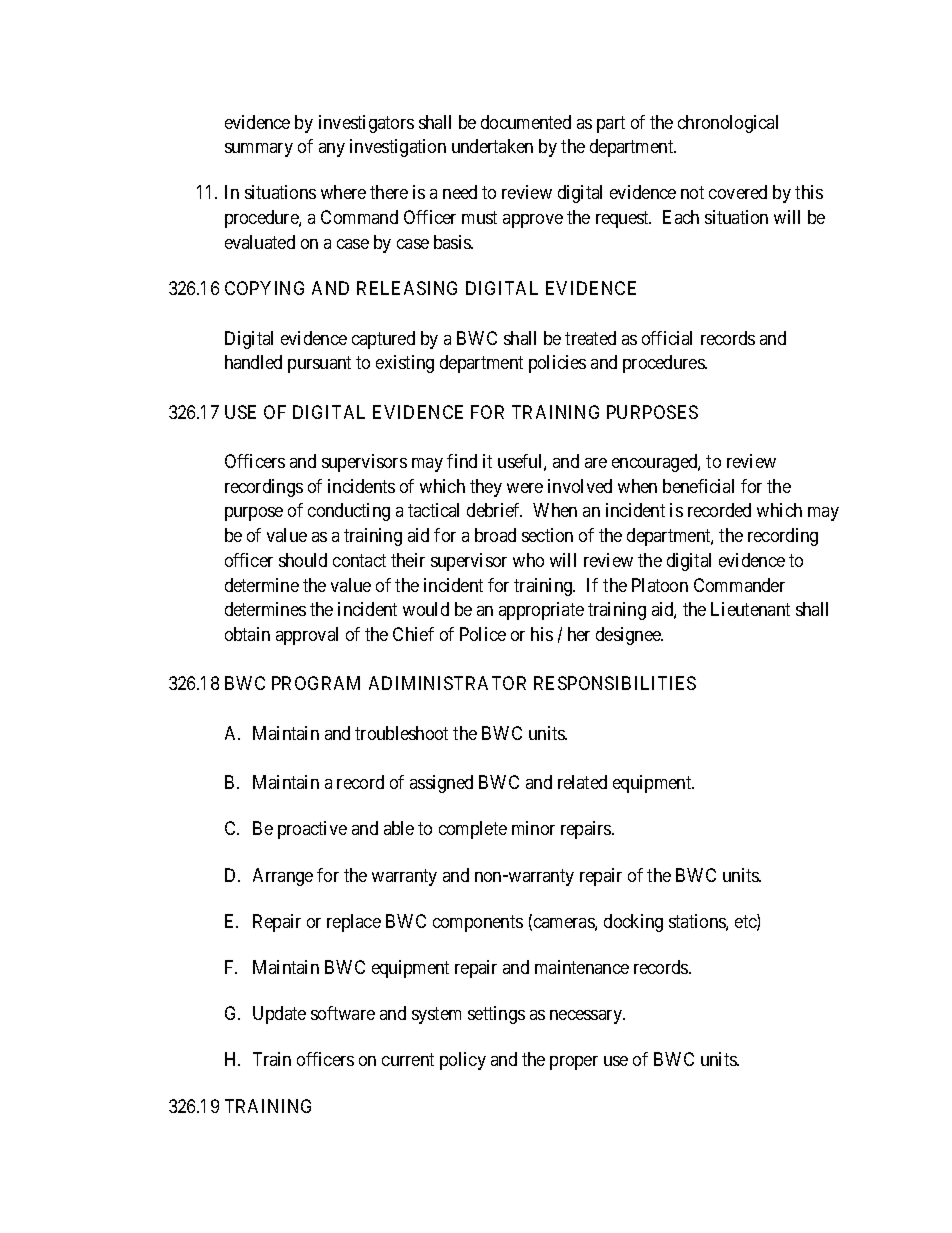  I want to click on appropriate, so click(541, 611).
